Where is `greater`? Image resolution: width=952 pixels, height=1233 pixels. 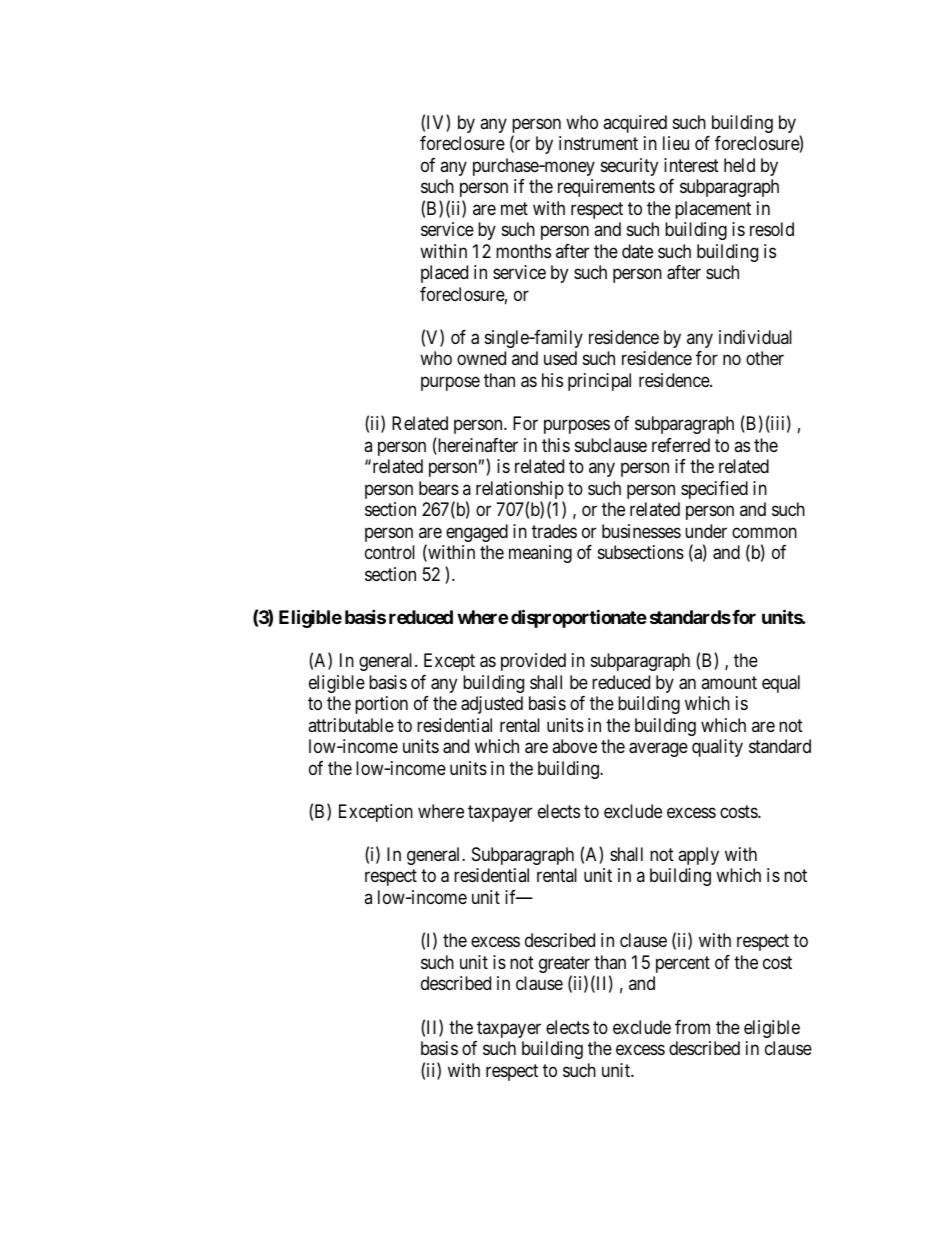
greater is located at coordinates (564, 966).
